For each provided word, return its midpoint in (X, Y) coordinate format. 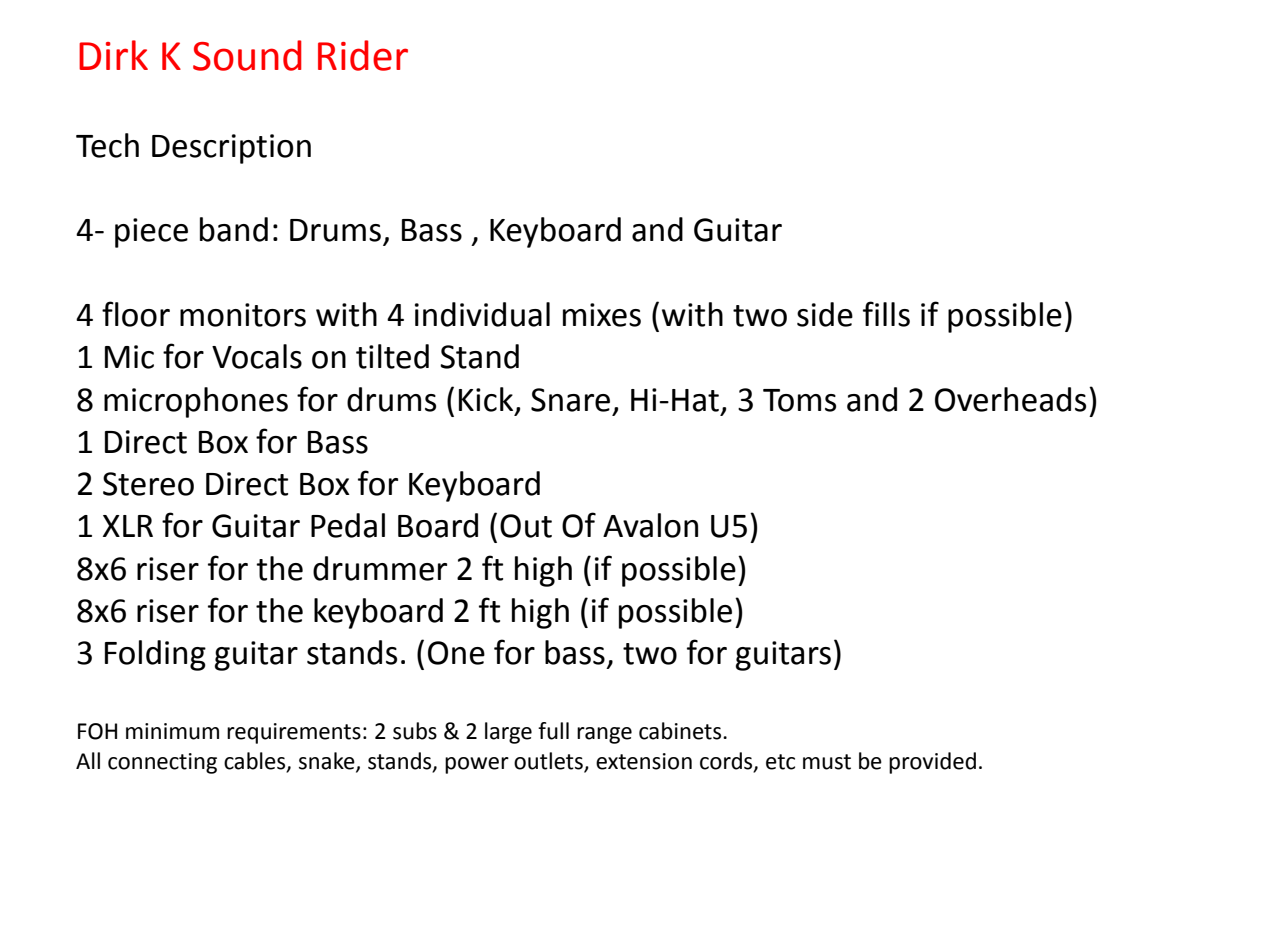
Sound (247, 55)
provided (932, 763)
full (553, 731)
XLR (128, 526)
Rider (363, 55)
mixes (602, 315)
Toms (799, 400)
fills (886, 314)
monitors (243, 315)
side (825, 314)
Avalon (650, 525)
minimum (172, 731)
